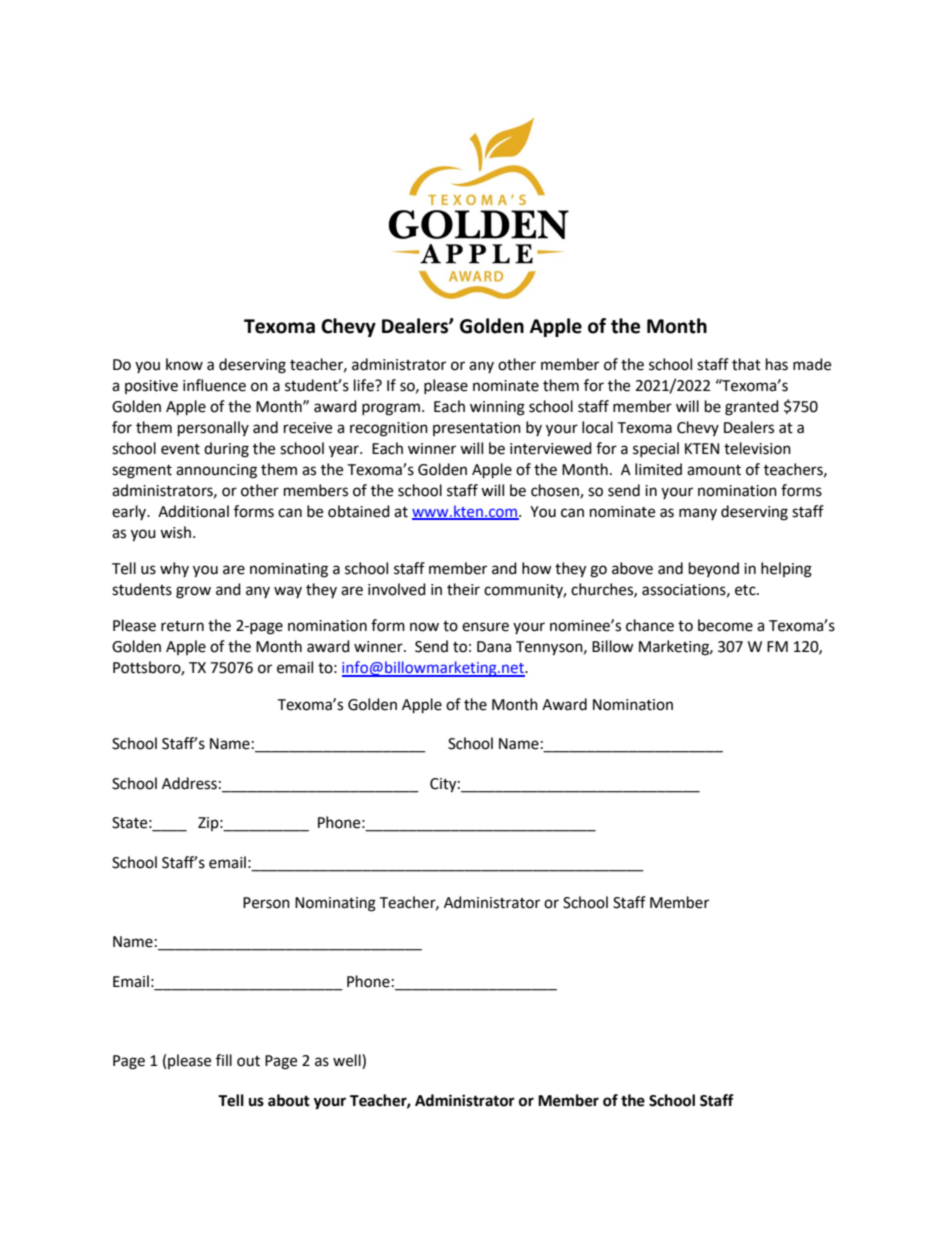 This image has width=952, height=1233. I want to click on about, so click(289, 1100).
